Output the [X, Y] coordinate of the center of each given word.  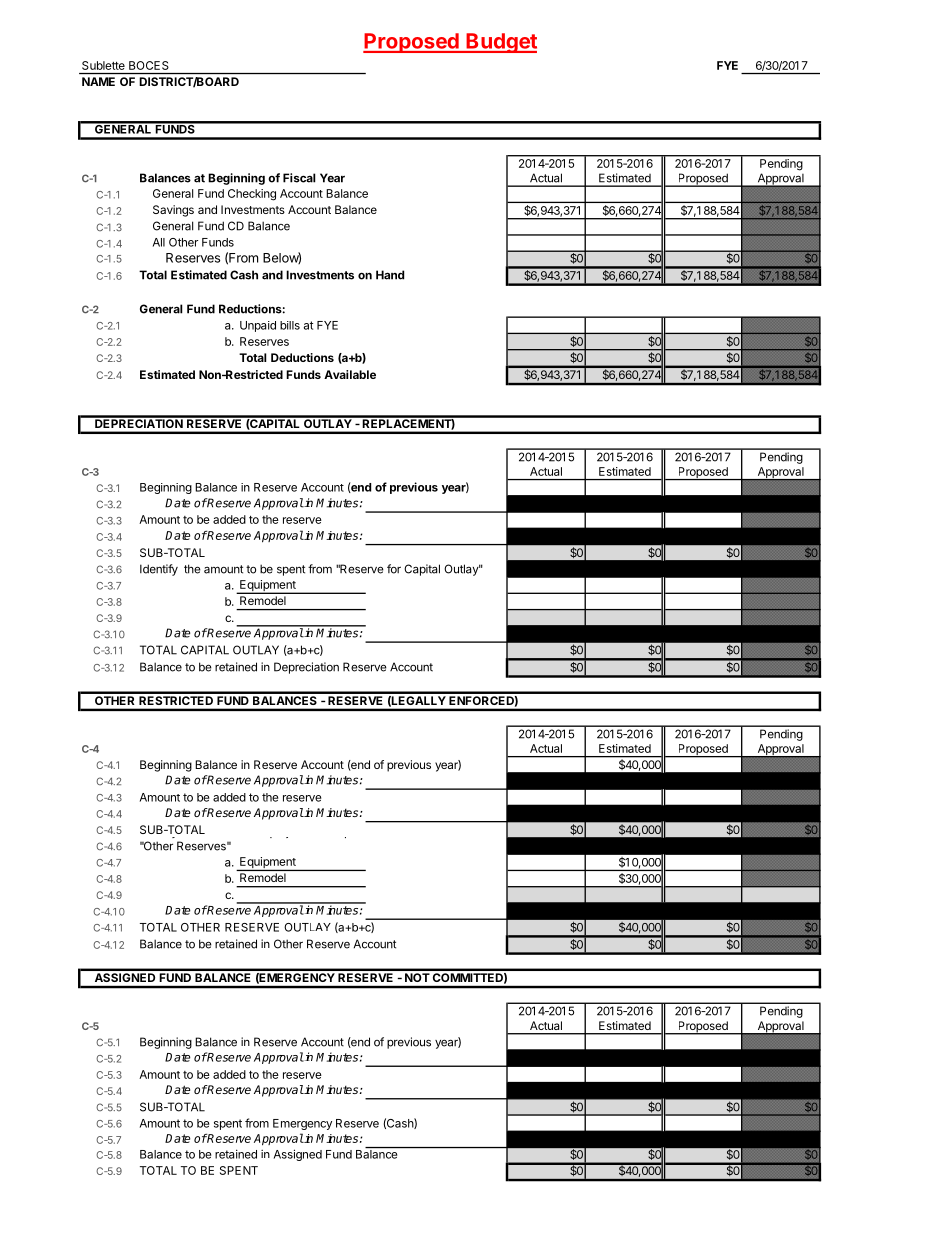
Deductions [302, 357]
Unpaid [258, 326]
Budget [500, 43]
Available [350, 374]
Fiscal [299, 178]
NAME [98, 81]
